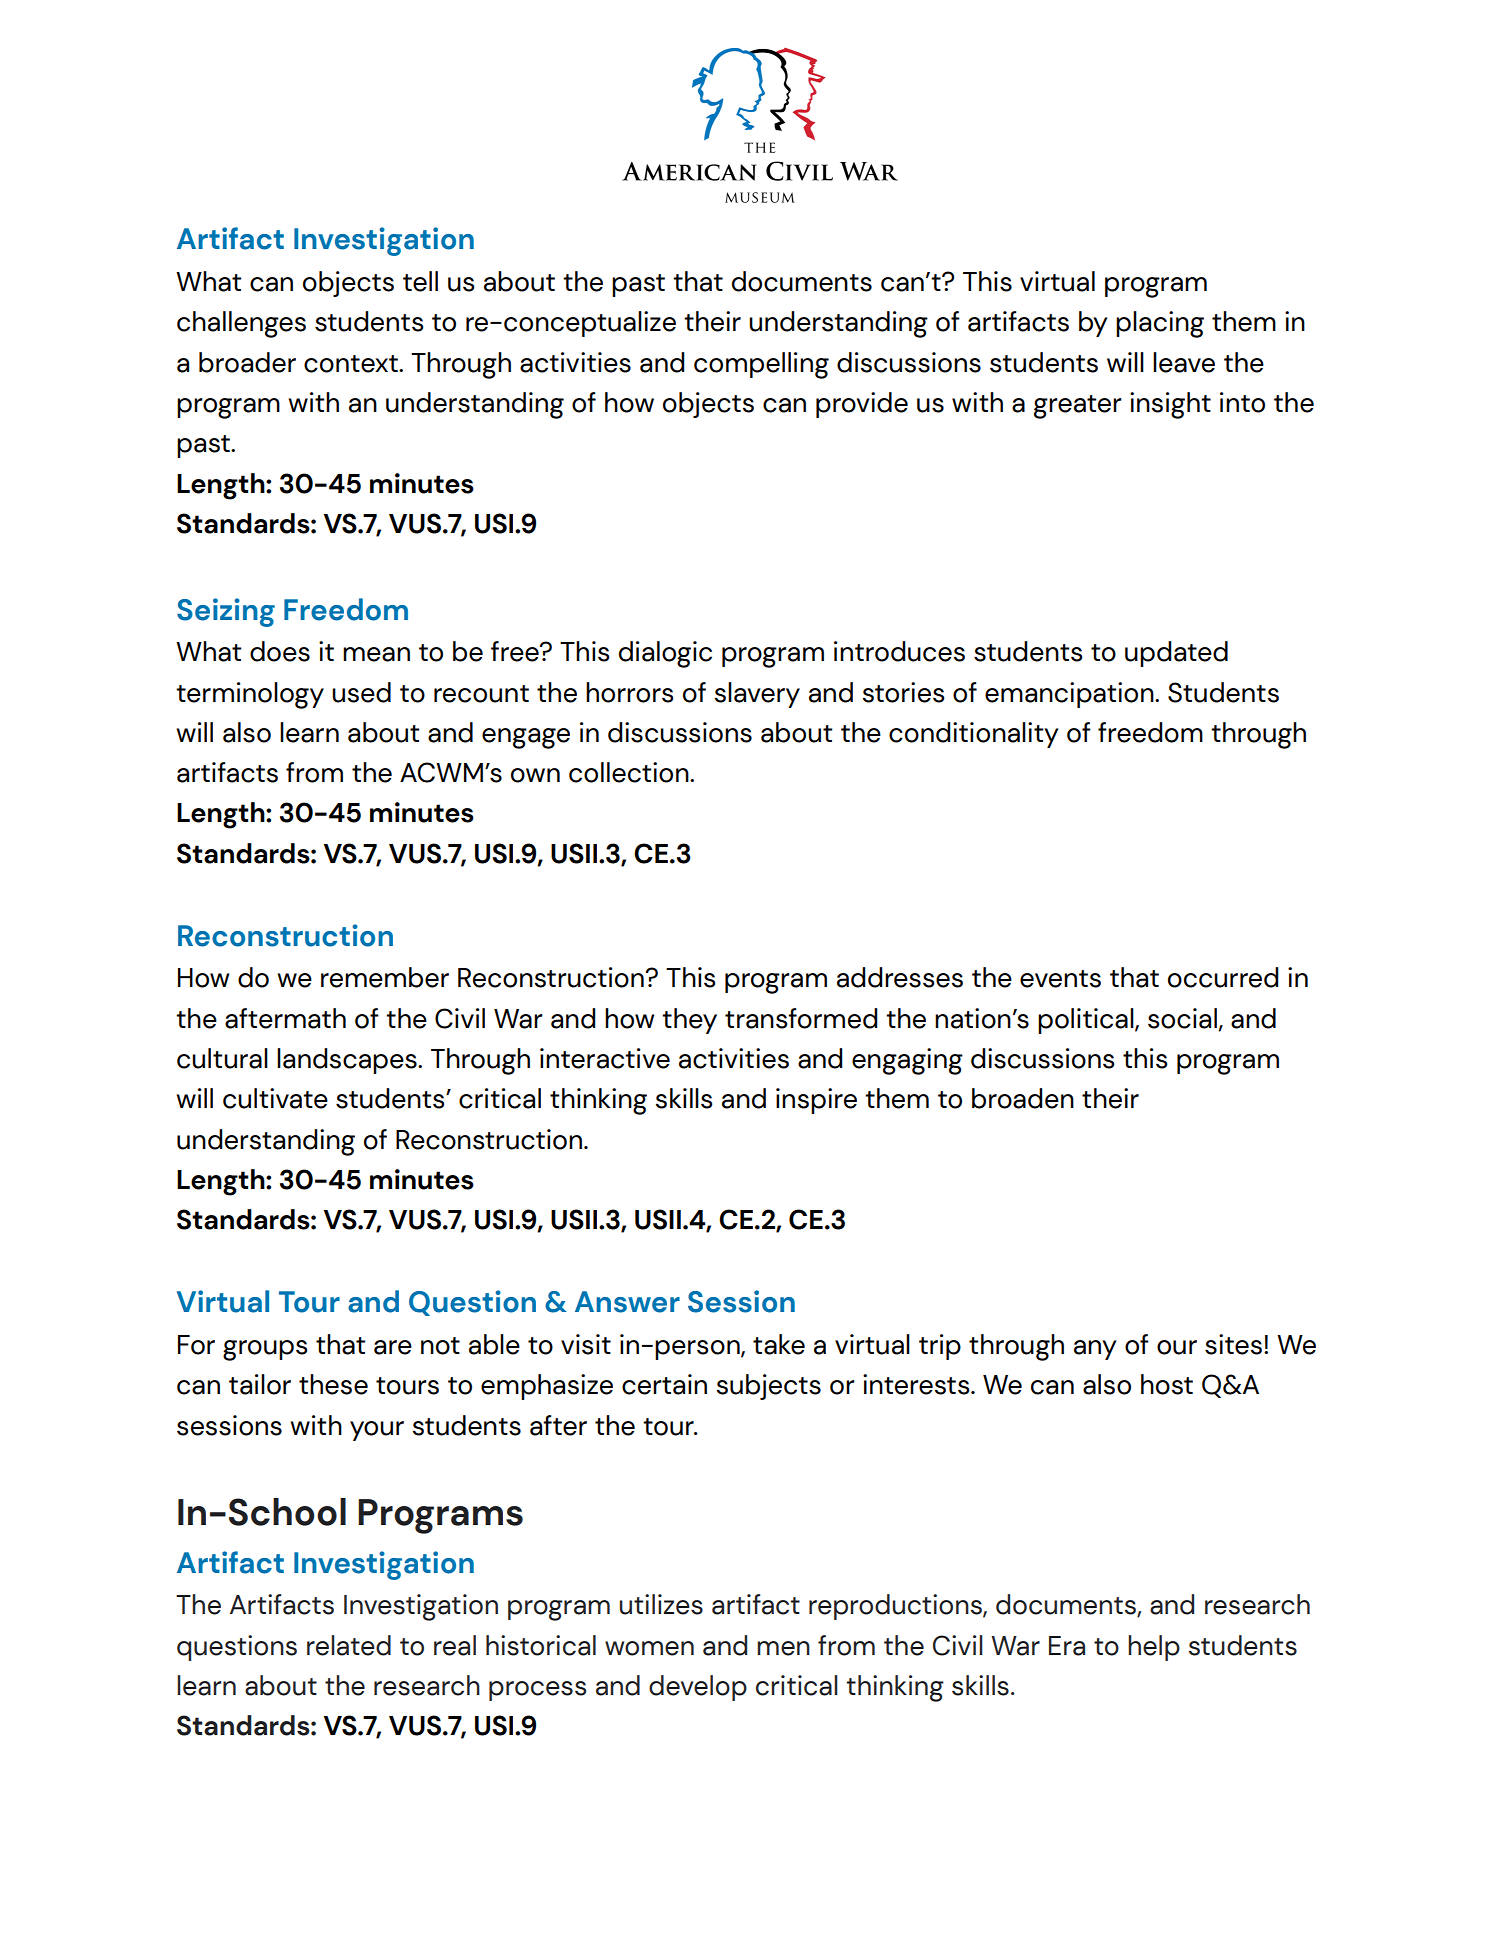  I want to click on context, so click(352, 364).
